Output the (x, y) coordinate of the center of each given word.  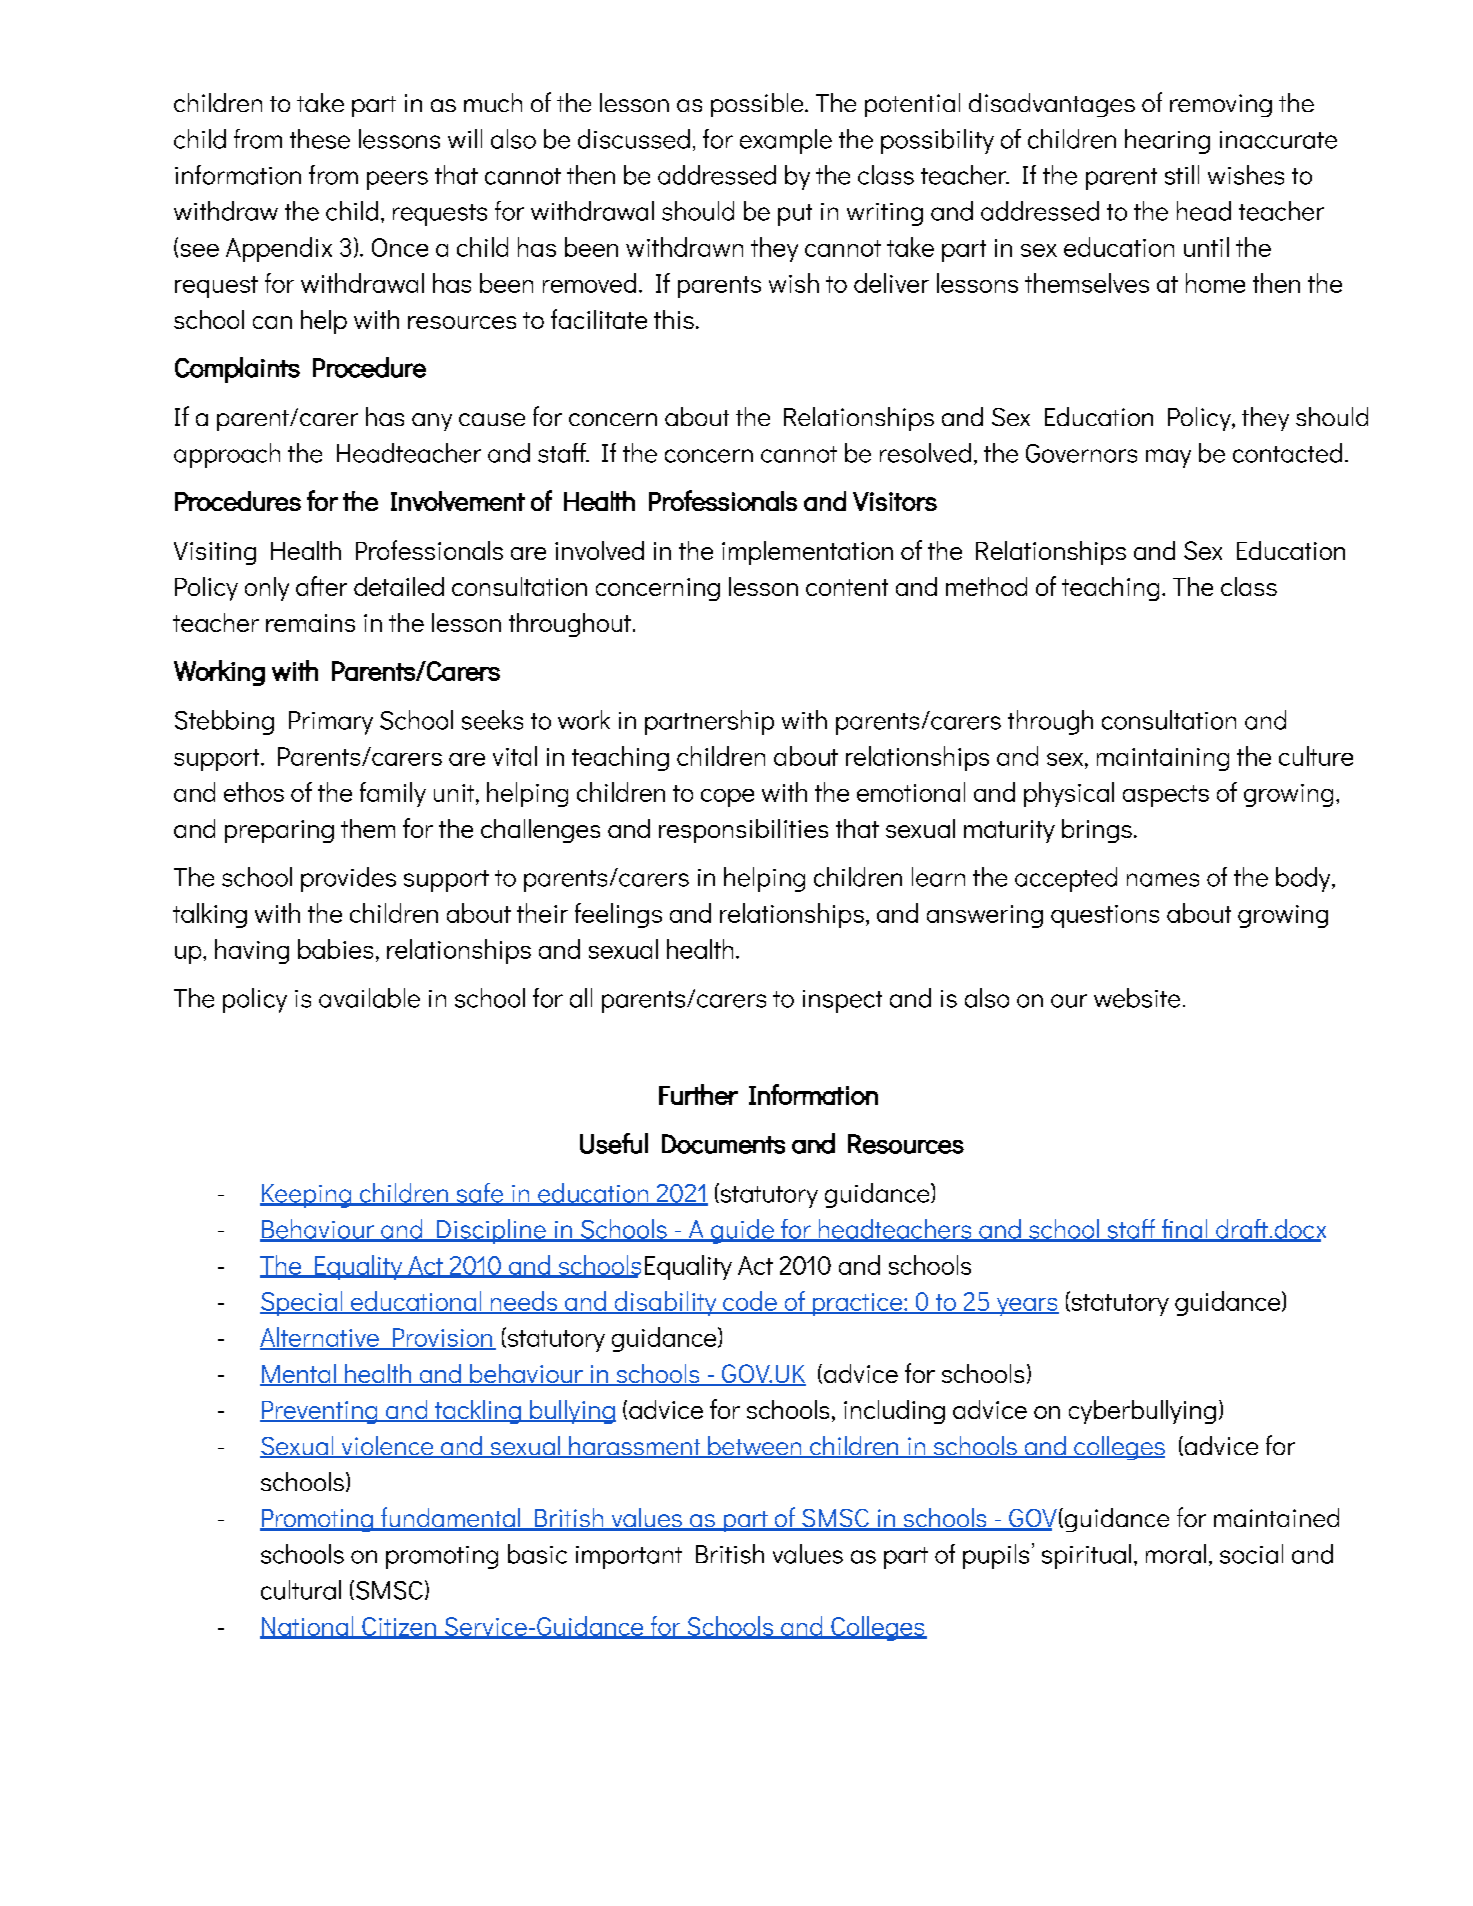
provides (348, 879)
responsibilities (743, 831)
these (320, 139)
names (1163, 880)
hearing (1167, 141)
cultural (301, 1590)
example (786, 141)
